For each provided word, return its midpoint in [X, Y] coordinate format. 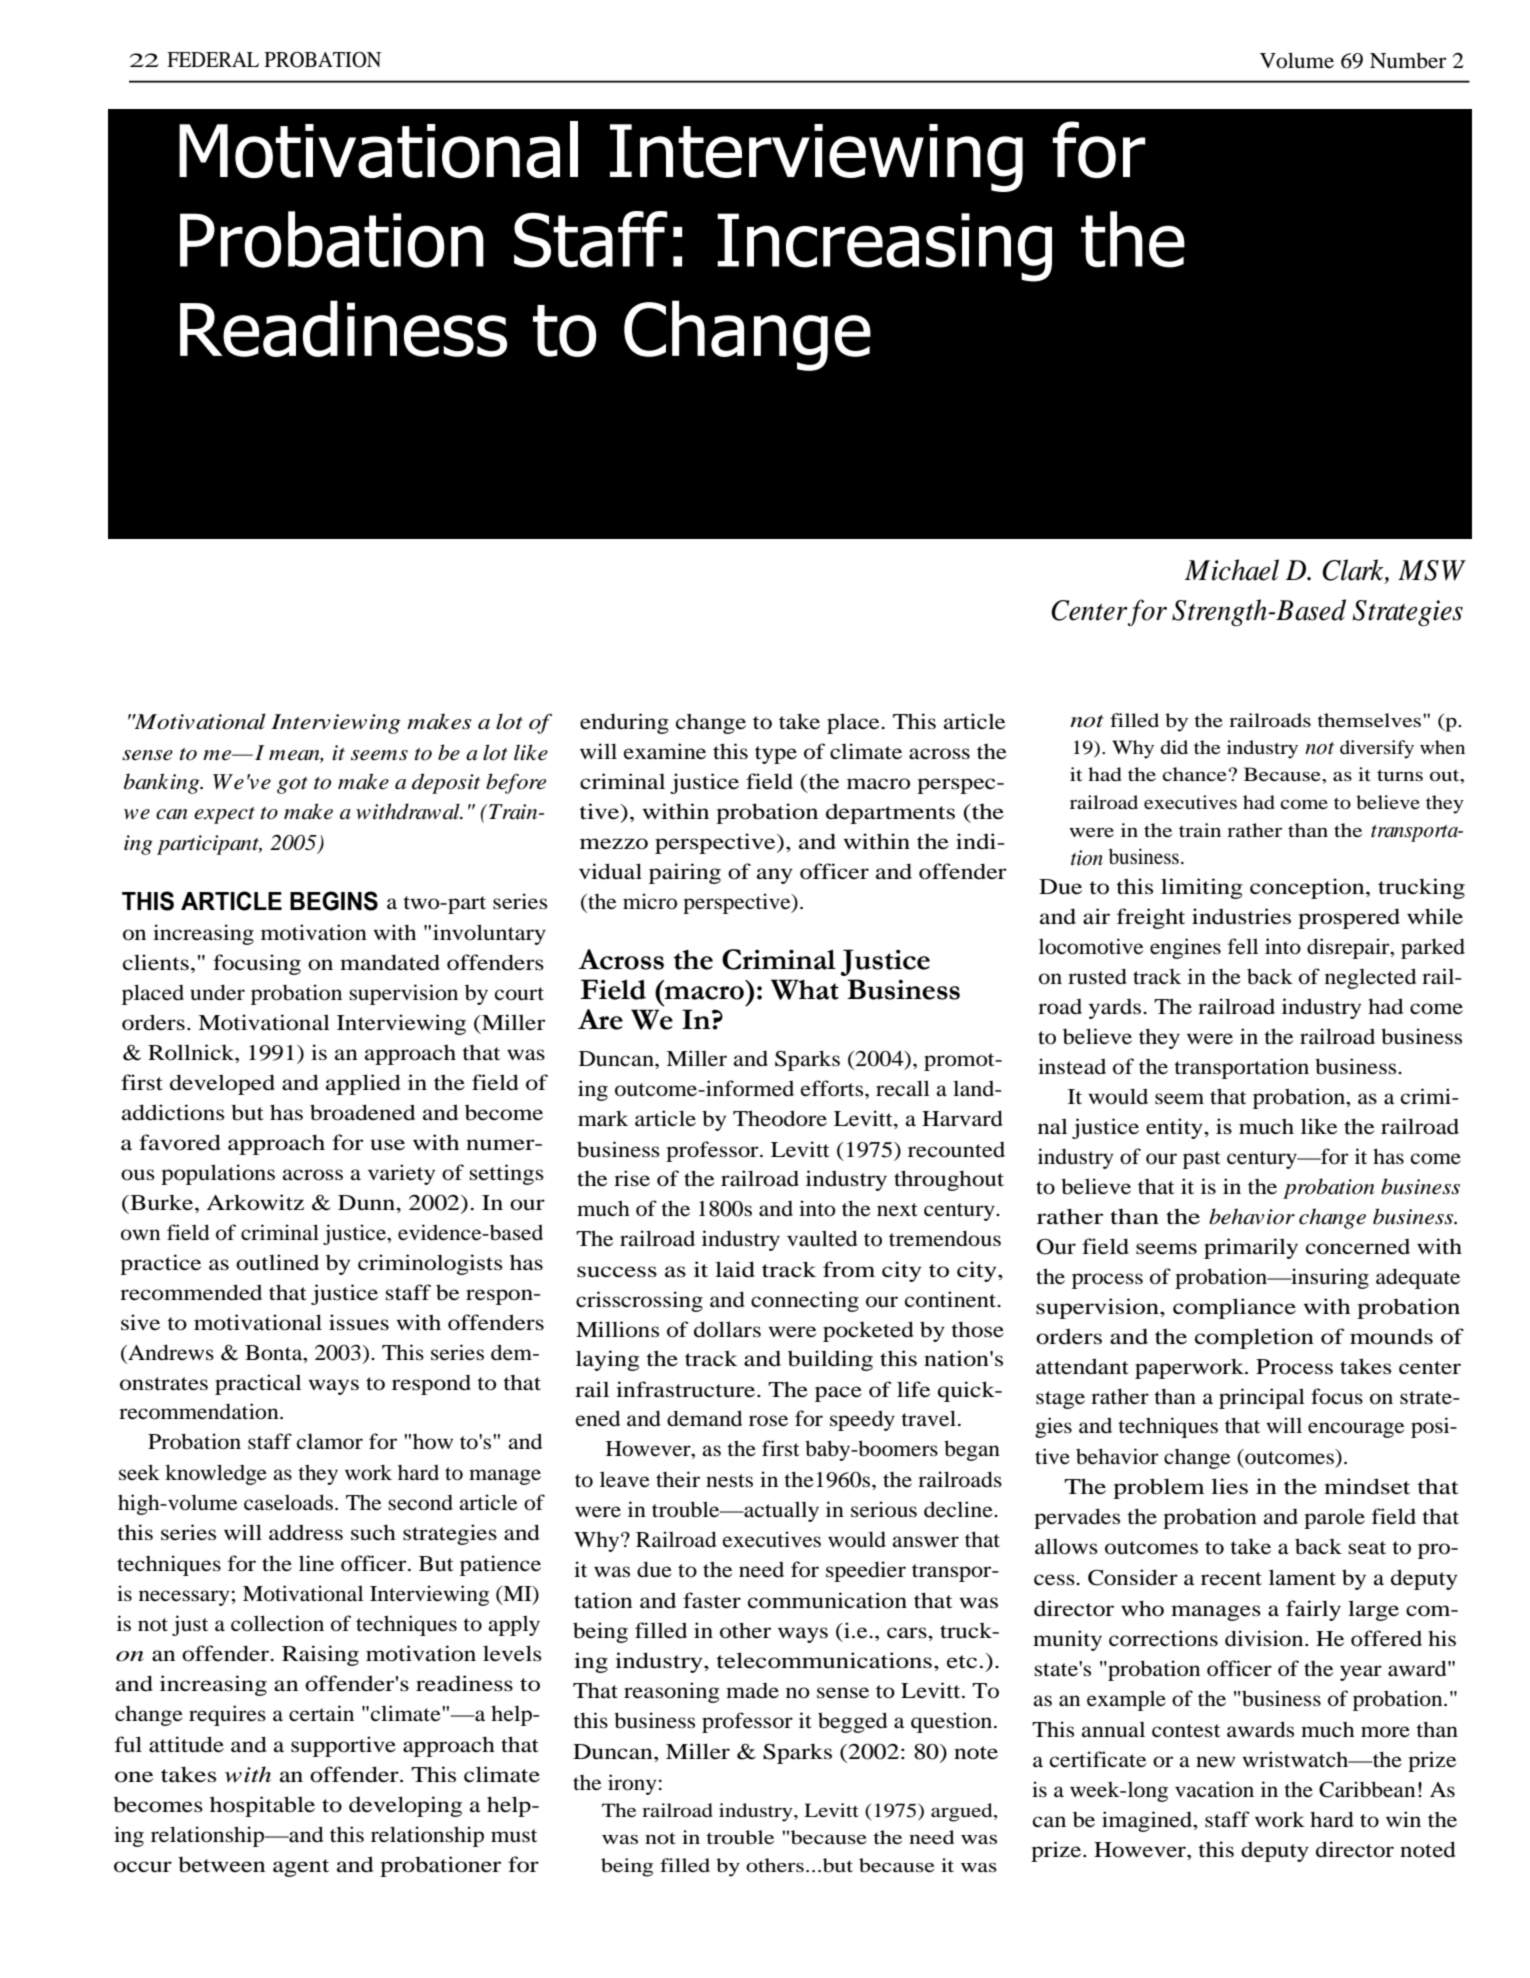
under [217, 992]
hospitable [262, 1806]
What [805, 989]
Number [1408, 60]
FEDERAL [213, 59]
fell [1243, 946]
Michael [1232, 570]
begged [852, 1722]
